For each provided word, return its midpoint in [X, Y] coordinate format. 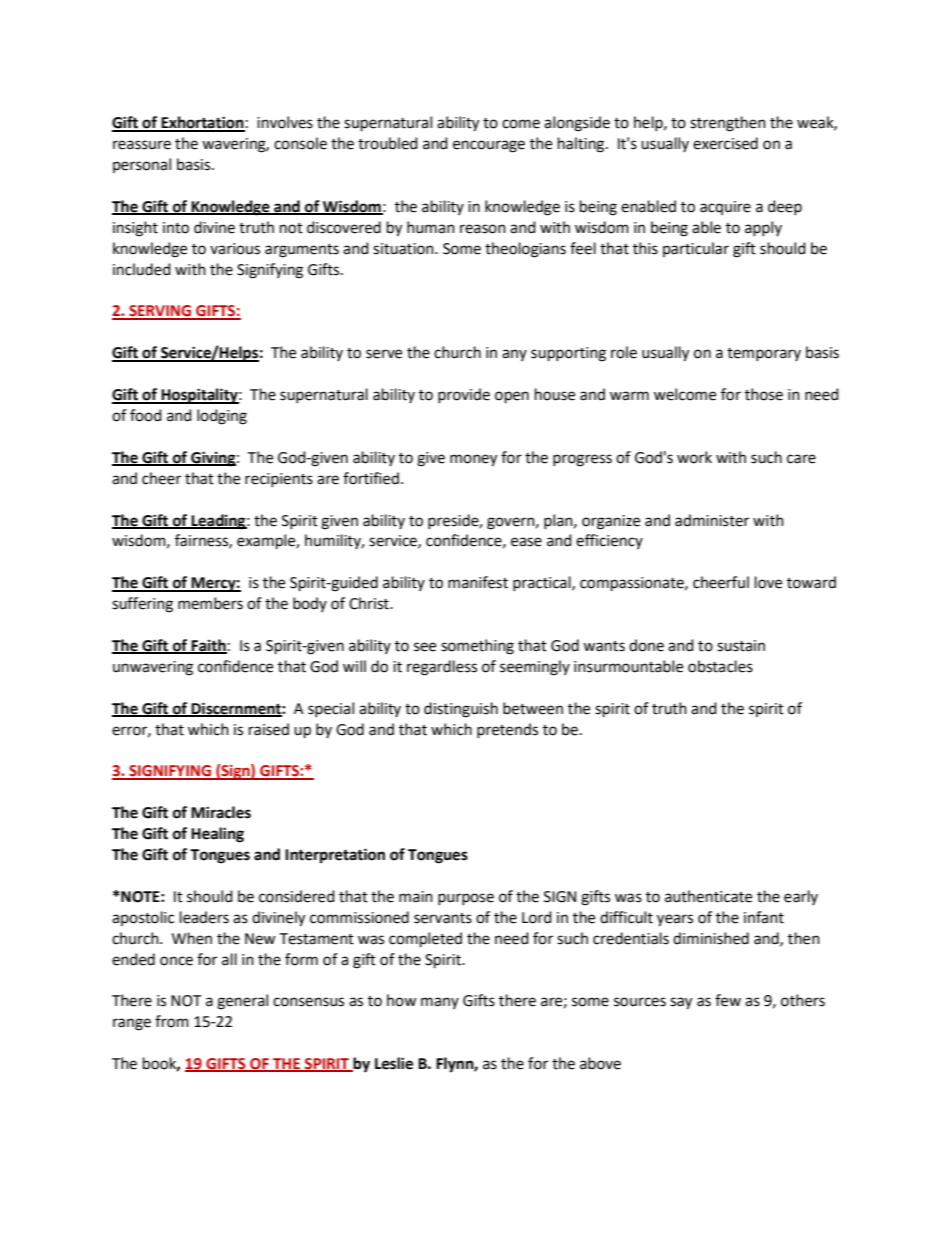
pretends [507, 730]
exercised [725, 143]
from [172, 1021]
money [473, 460]
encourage [489, 146]
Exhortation [202, 123]
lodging [222, 417]
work [694, 457]
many [440, 1003]
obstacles [720, 666]
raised [269, 729]
